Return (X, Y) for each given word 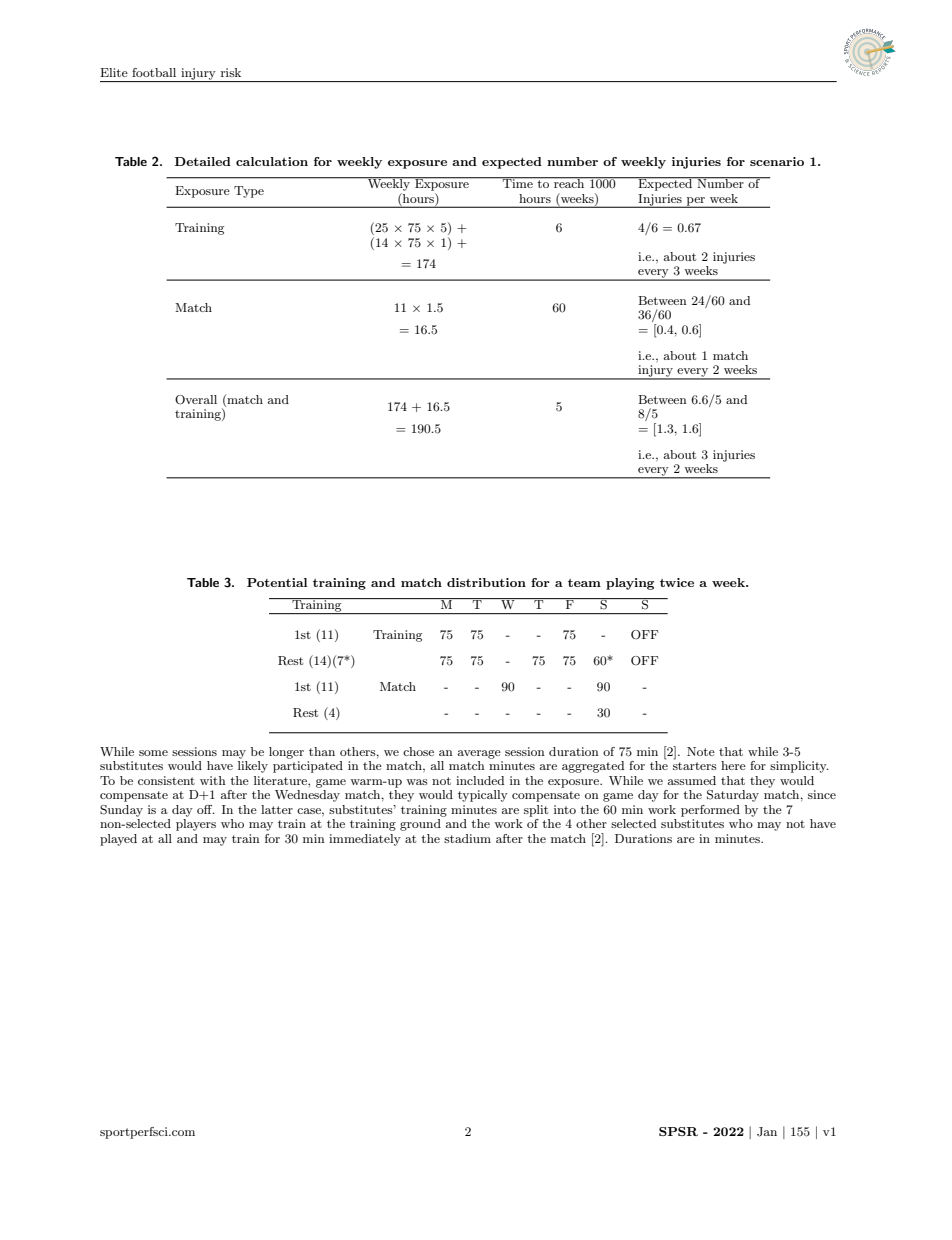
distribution (486, 582)
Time (518, 182)
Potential (277, 582)
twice (677, 582)
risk (231, 72)
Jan (767, 1132)
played (118, 840)
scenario (777, 161)
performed (710, 811)
